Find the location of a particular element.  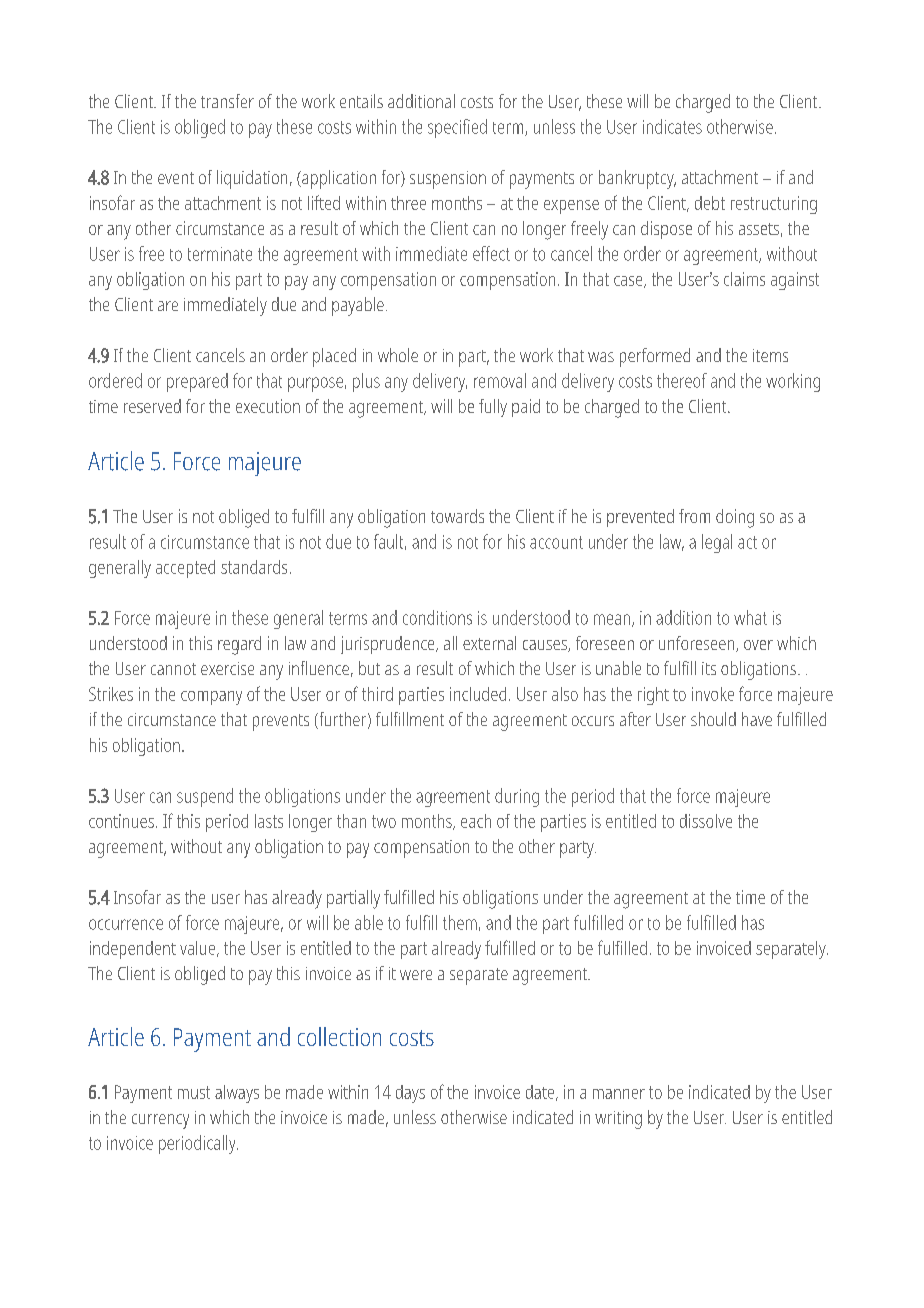

transfer is located at coordinates (227, 101).
